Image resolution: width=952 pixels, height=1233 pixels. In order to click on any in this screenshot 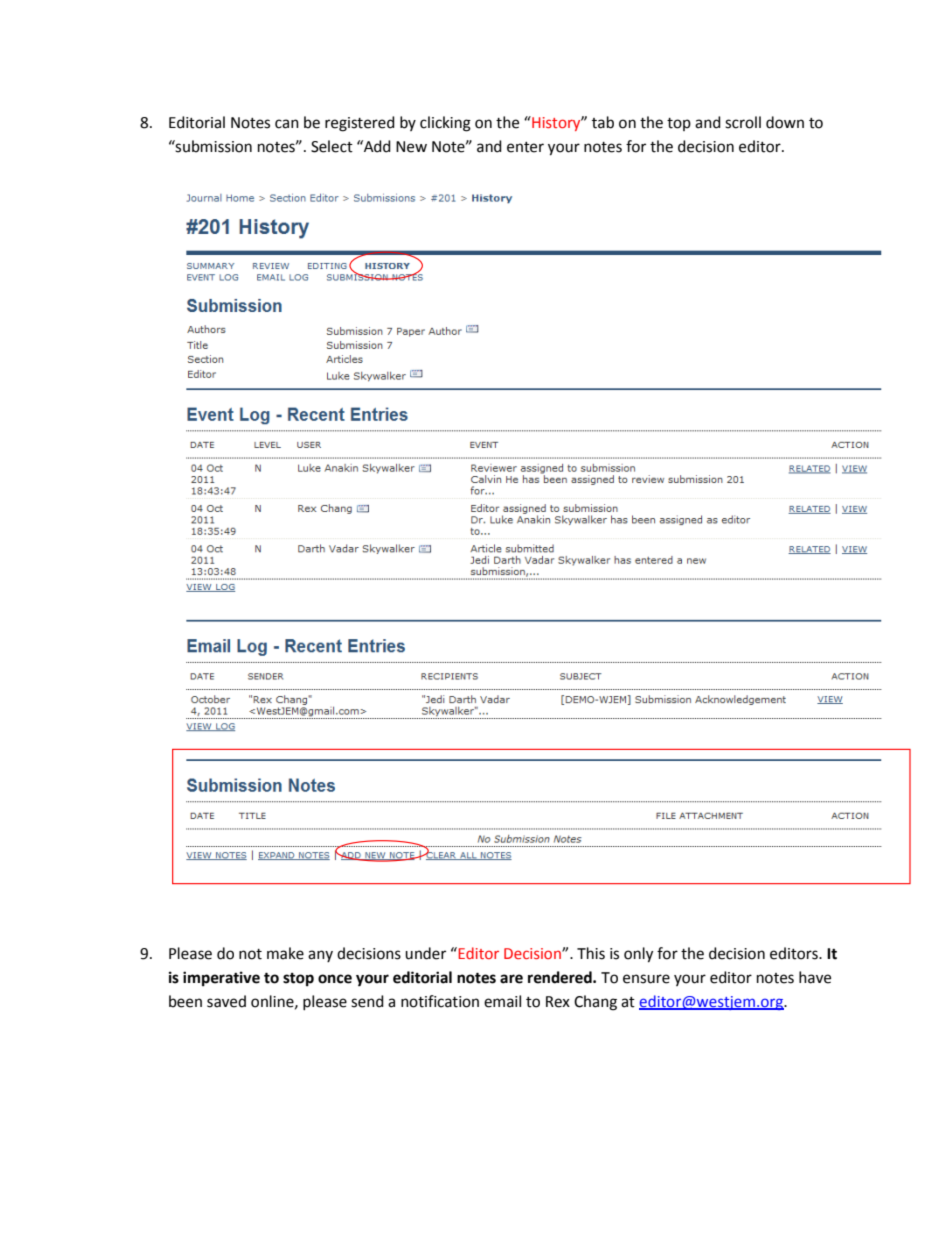, I will do `click(320, 956)`.
